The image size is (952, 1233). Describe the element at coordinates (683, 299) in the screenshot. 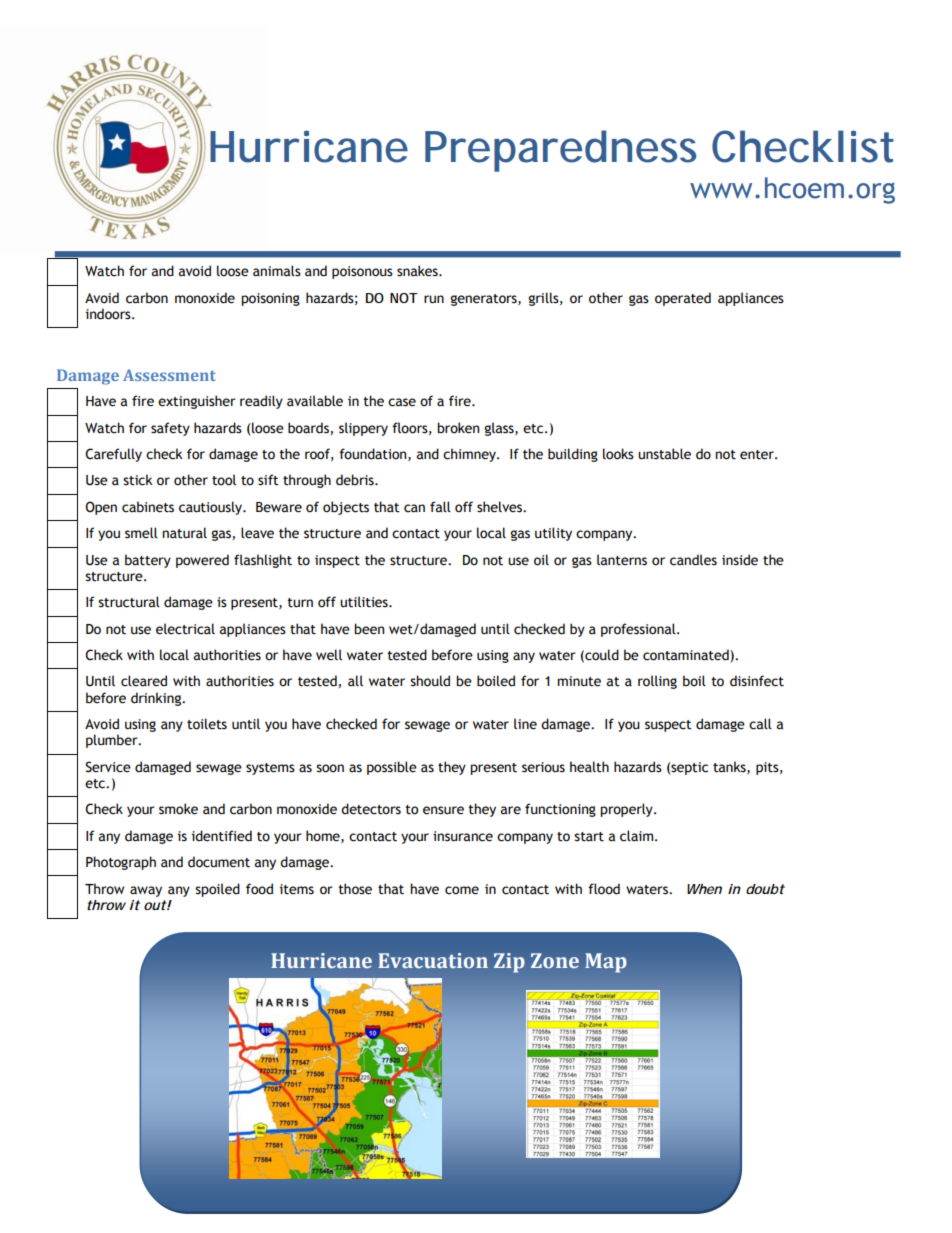

I see `operated` at that location.
